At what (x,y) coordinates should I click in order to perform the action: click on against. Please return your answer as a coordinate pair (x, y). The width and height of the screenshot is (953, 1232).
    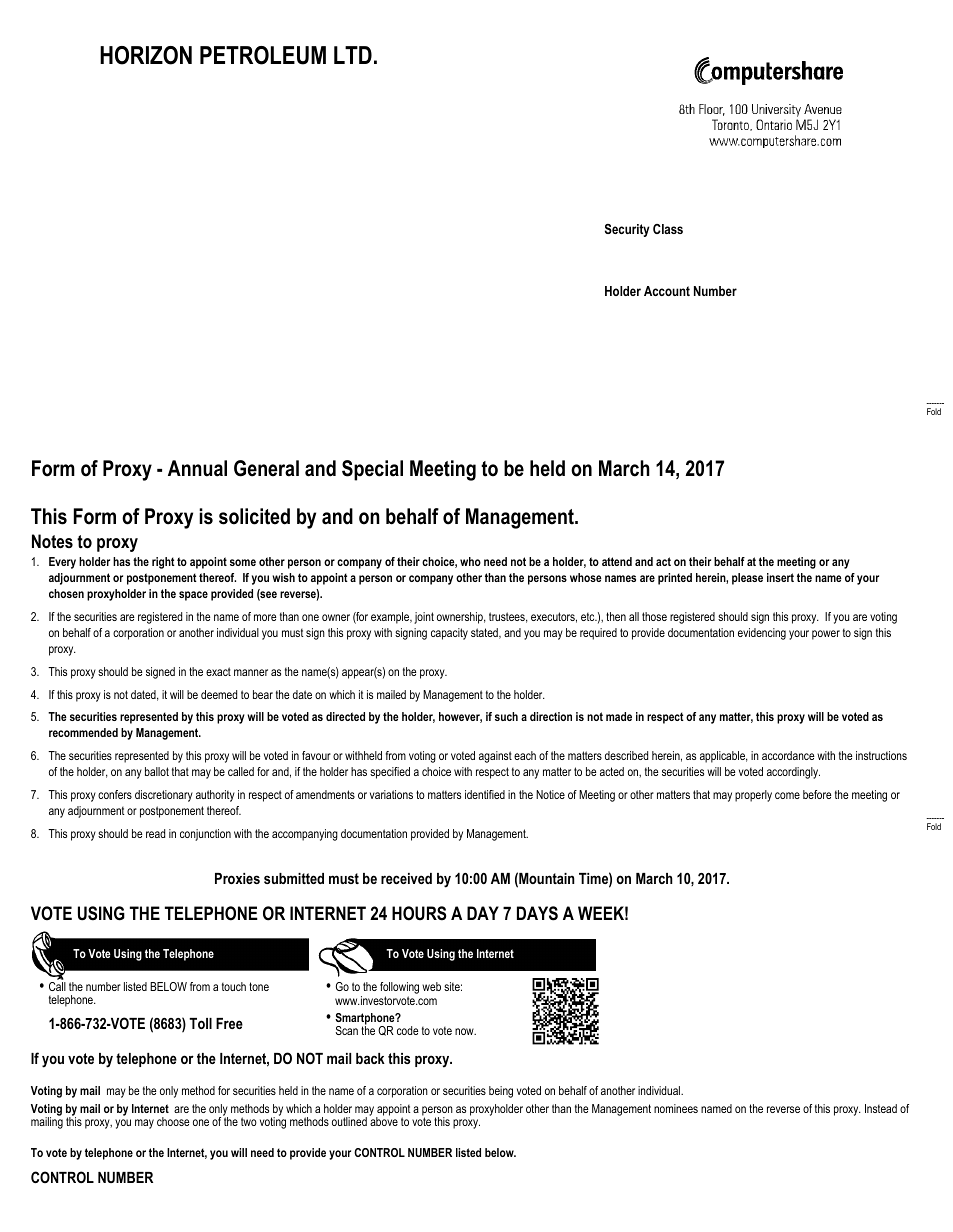
    Looking at the image, I should click on (495, 757).
